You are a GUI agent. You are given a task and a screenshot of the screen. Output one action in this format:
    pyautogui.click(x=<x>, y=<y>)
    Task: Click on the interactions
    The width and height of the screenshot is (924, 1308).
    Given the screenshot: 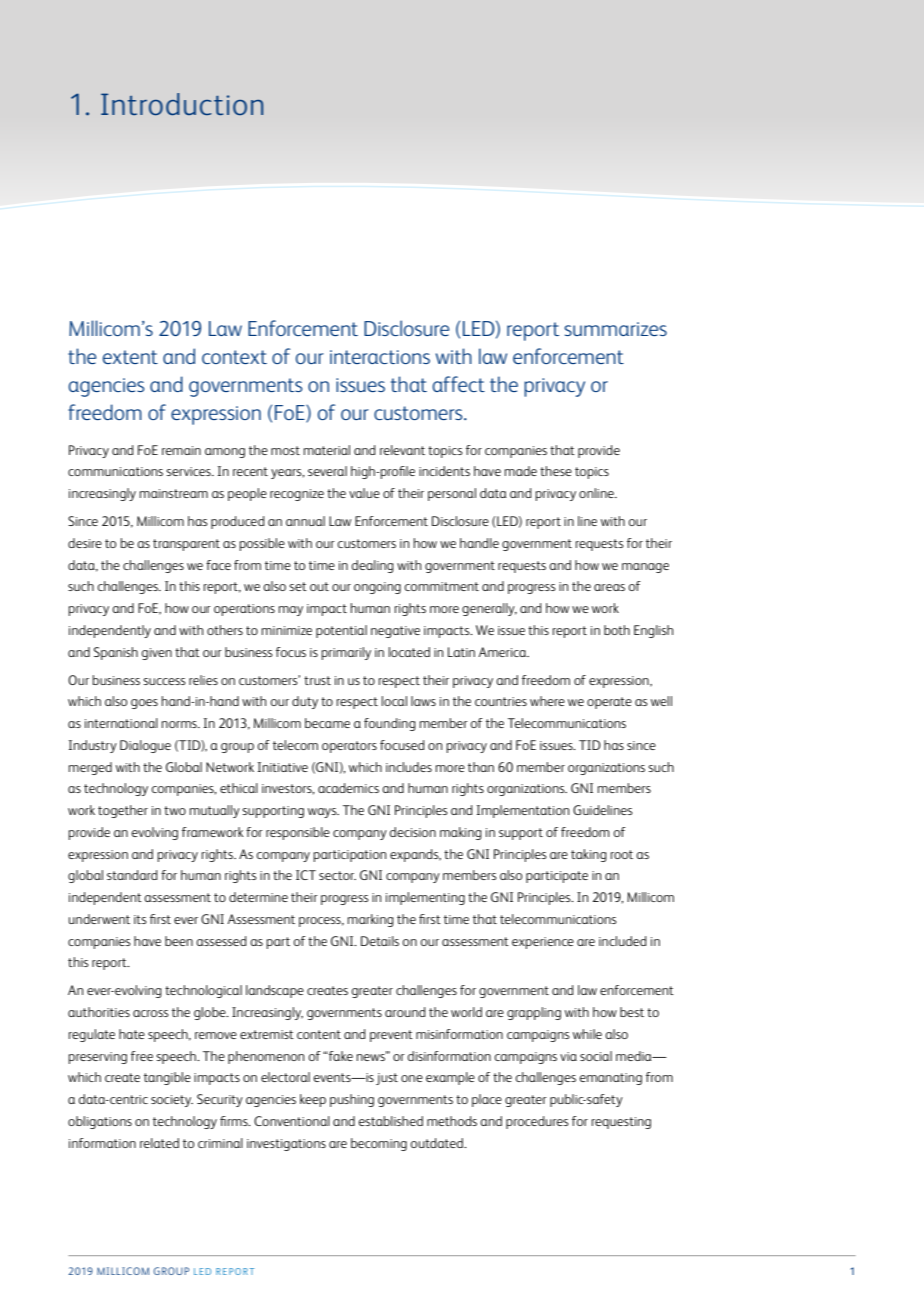 What is the action you would take?
    pyautogui.click(x=380, y=357)
